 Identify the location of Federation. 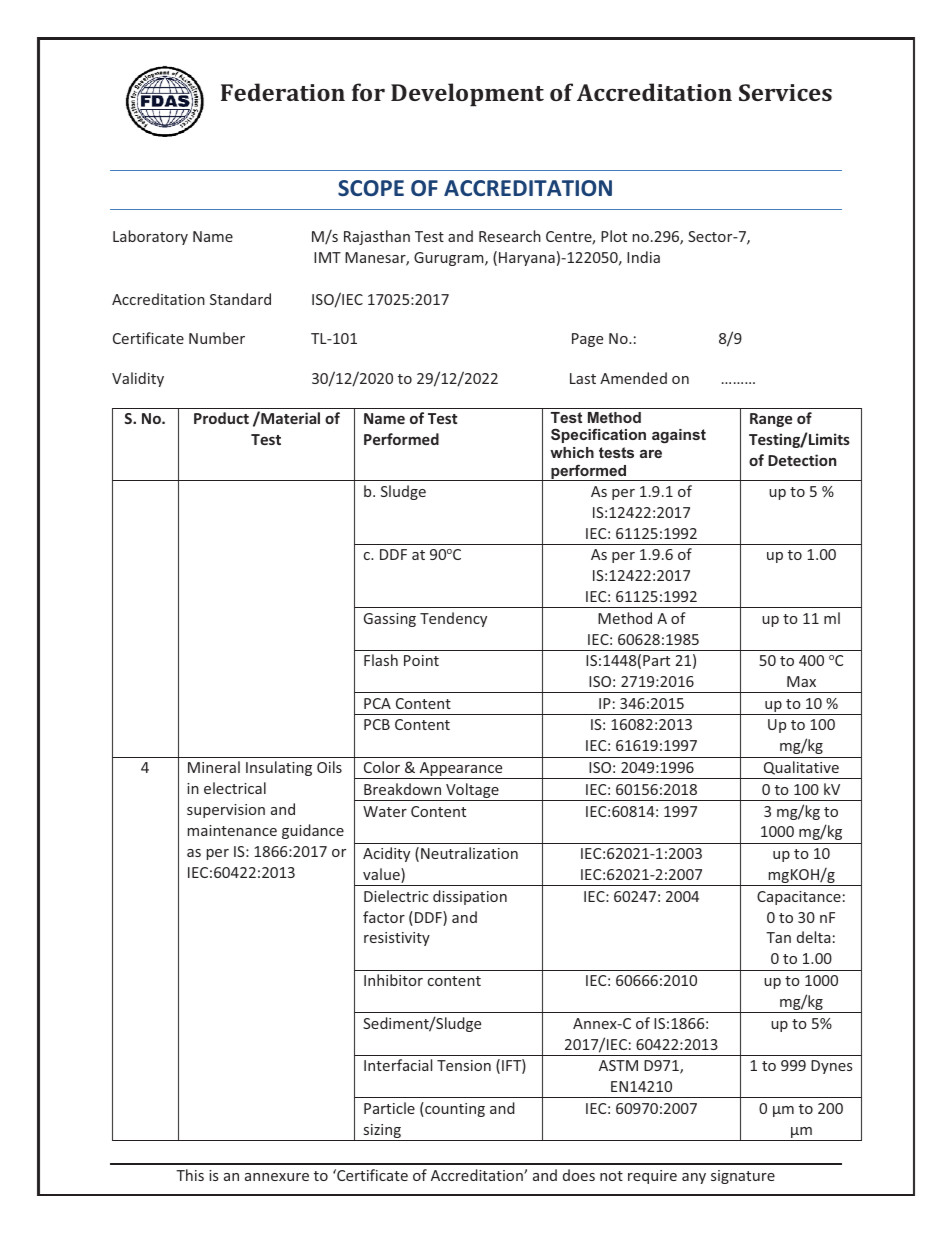
(283, 92).
